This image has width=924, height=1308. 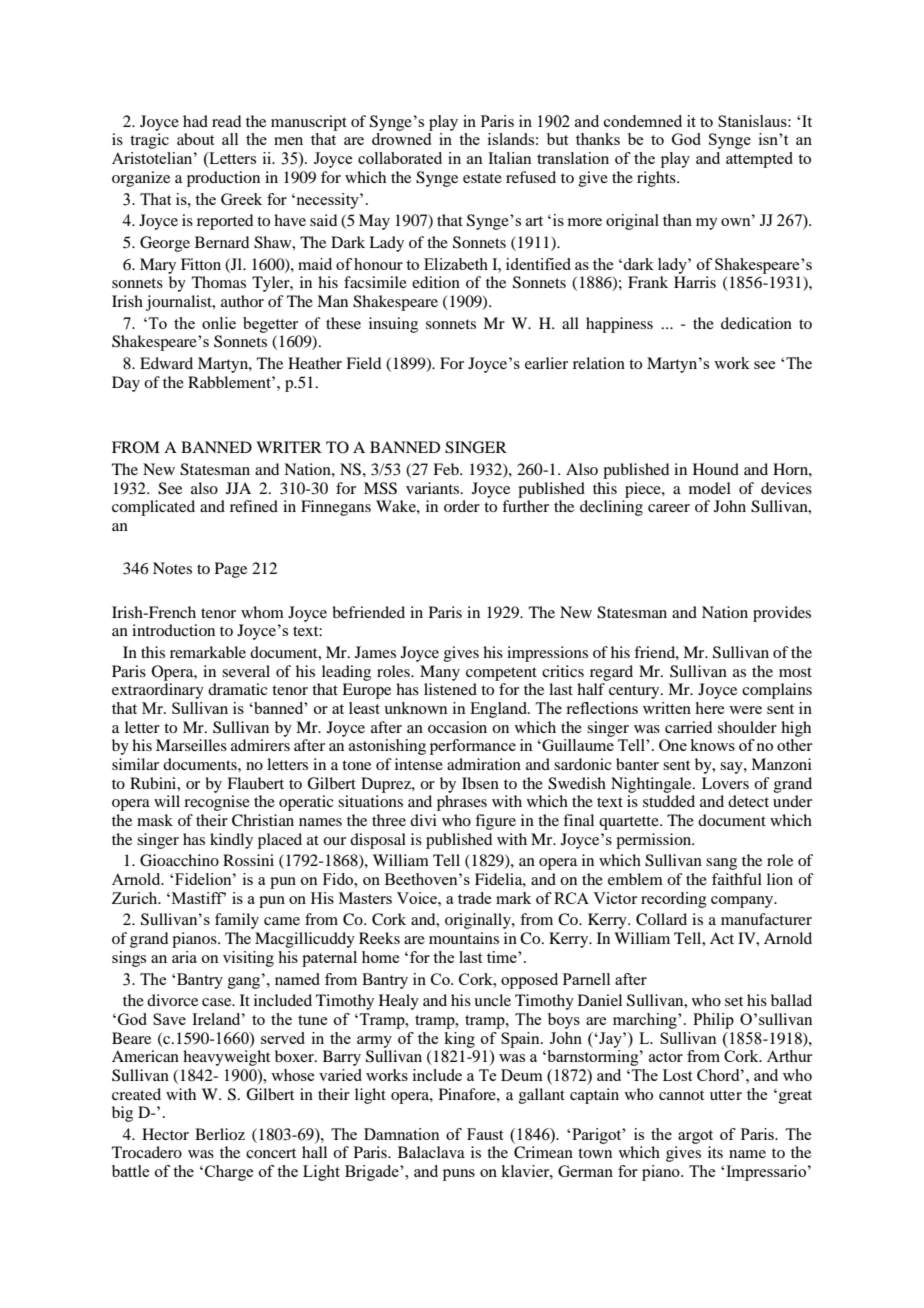 I want to click on Hector, so click(x=165, y=1134).
